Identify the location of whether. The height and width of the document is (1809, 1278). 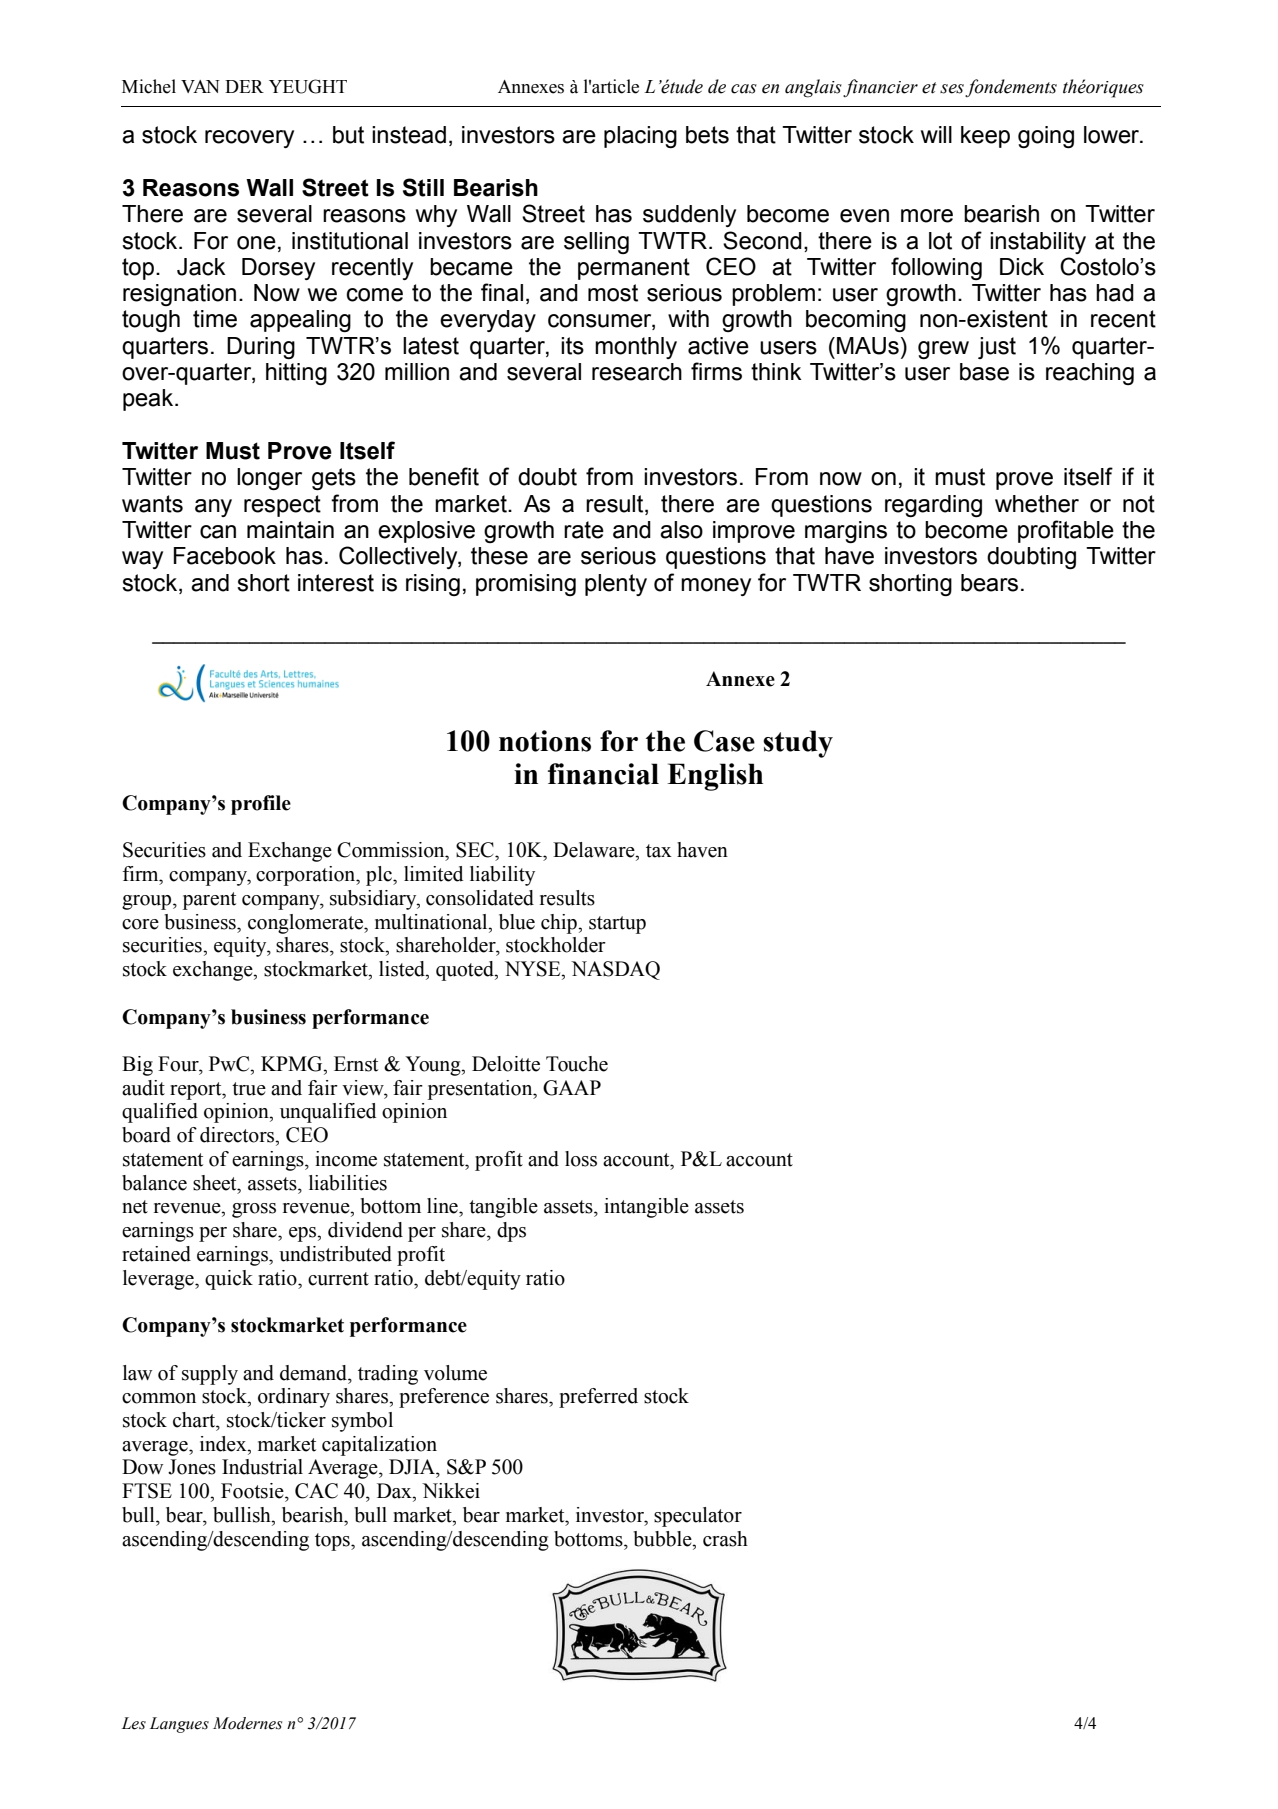
(1037, 504).
